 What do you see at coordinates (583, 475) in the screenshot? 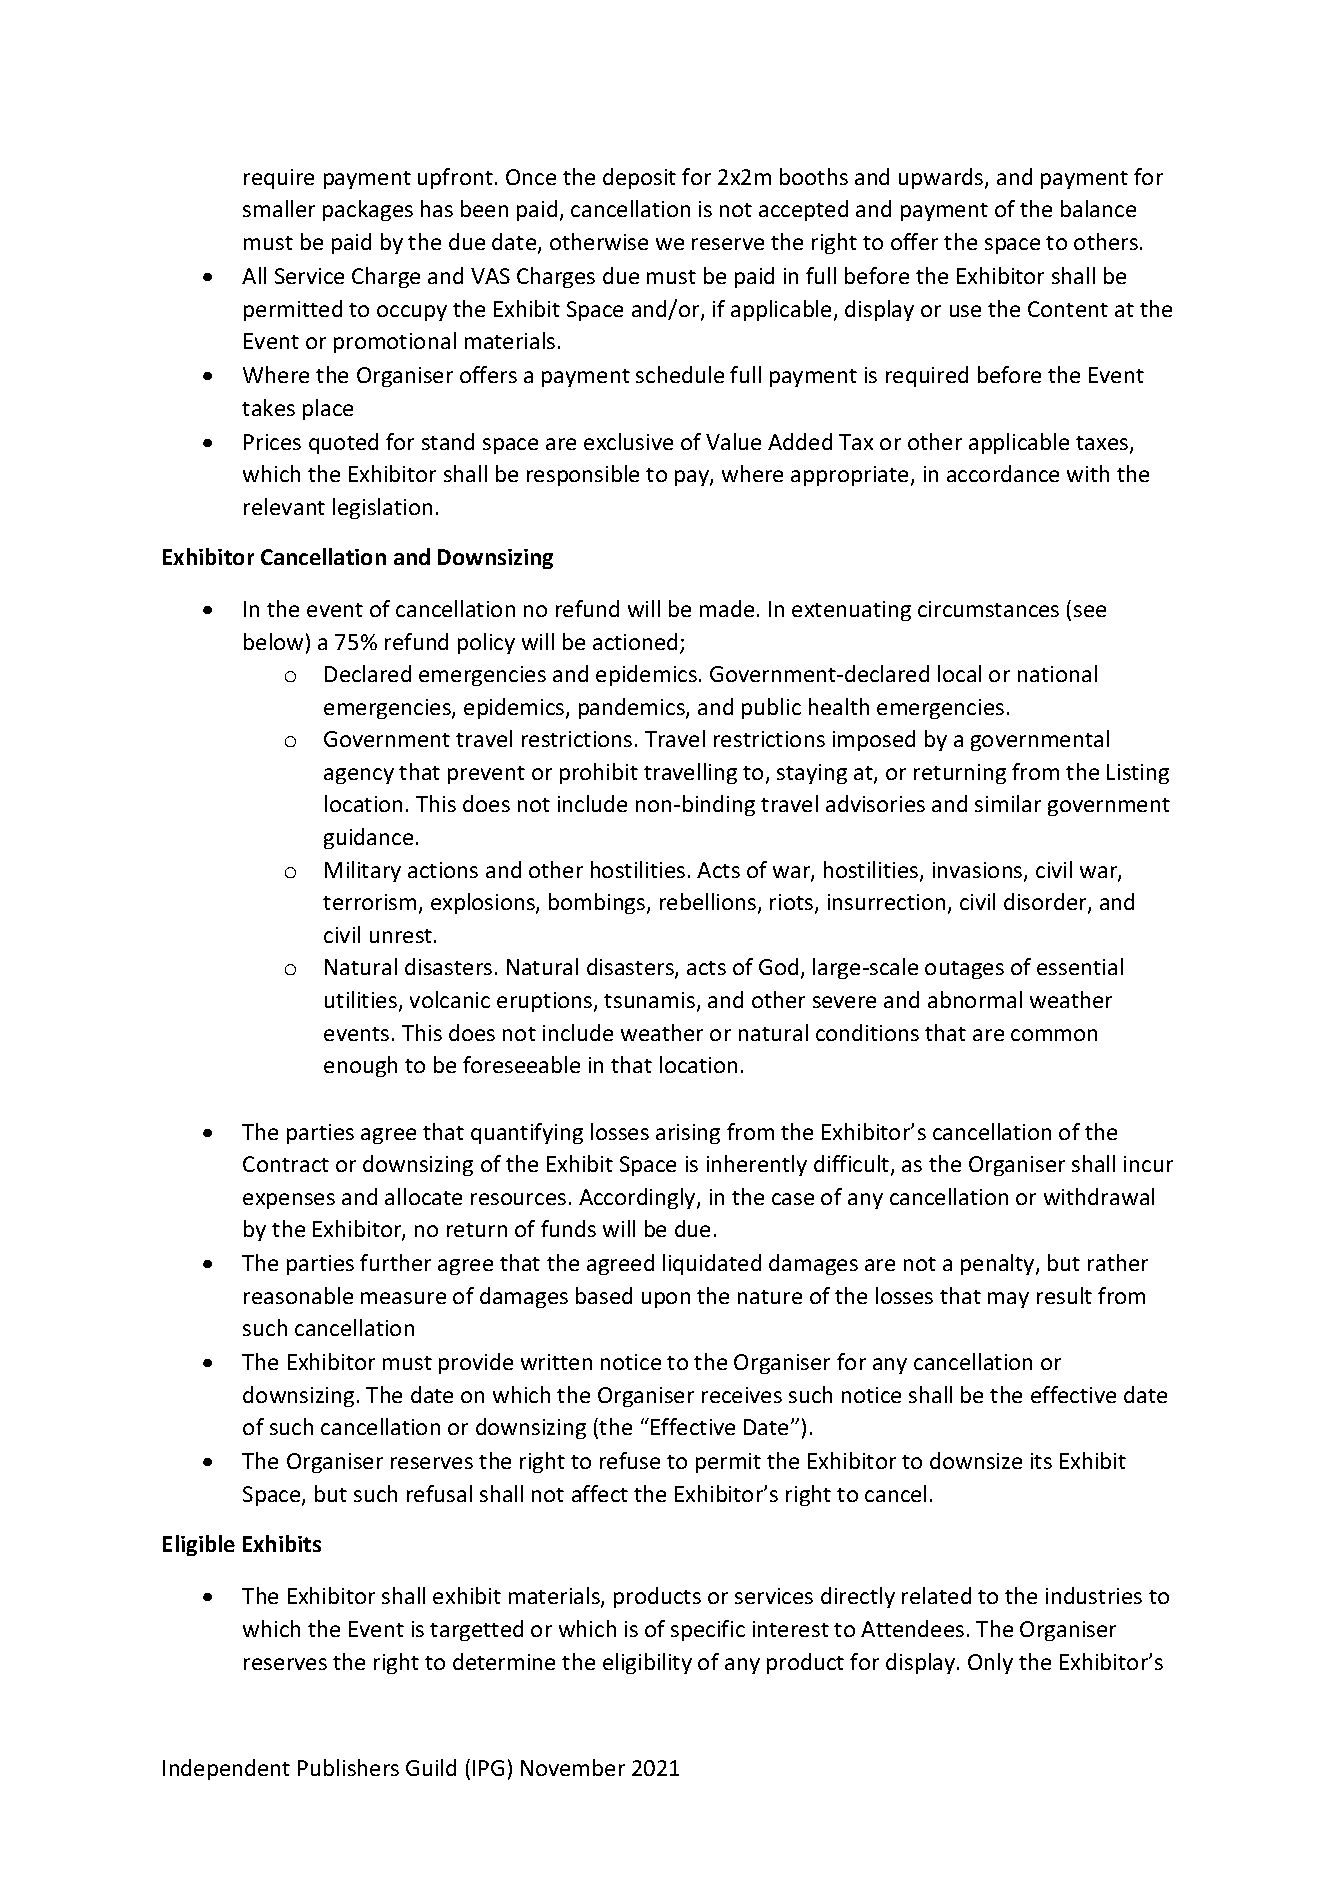
I see `responsible` at bounding box center [583, 475].
